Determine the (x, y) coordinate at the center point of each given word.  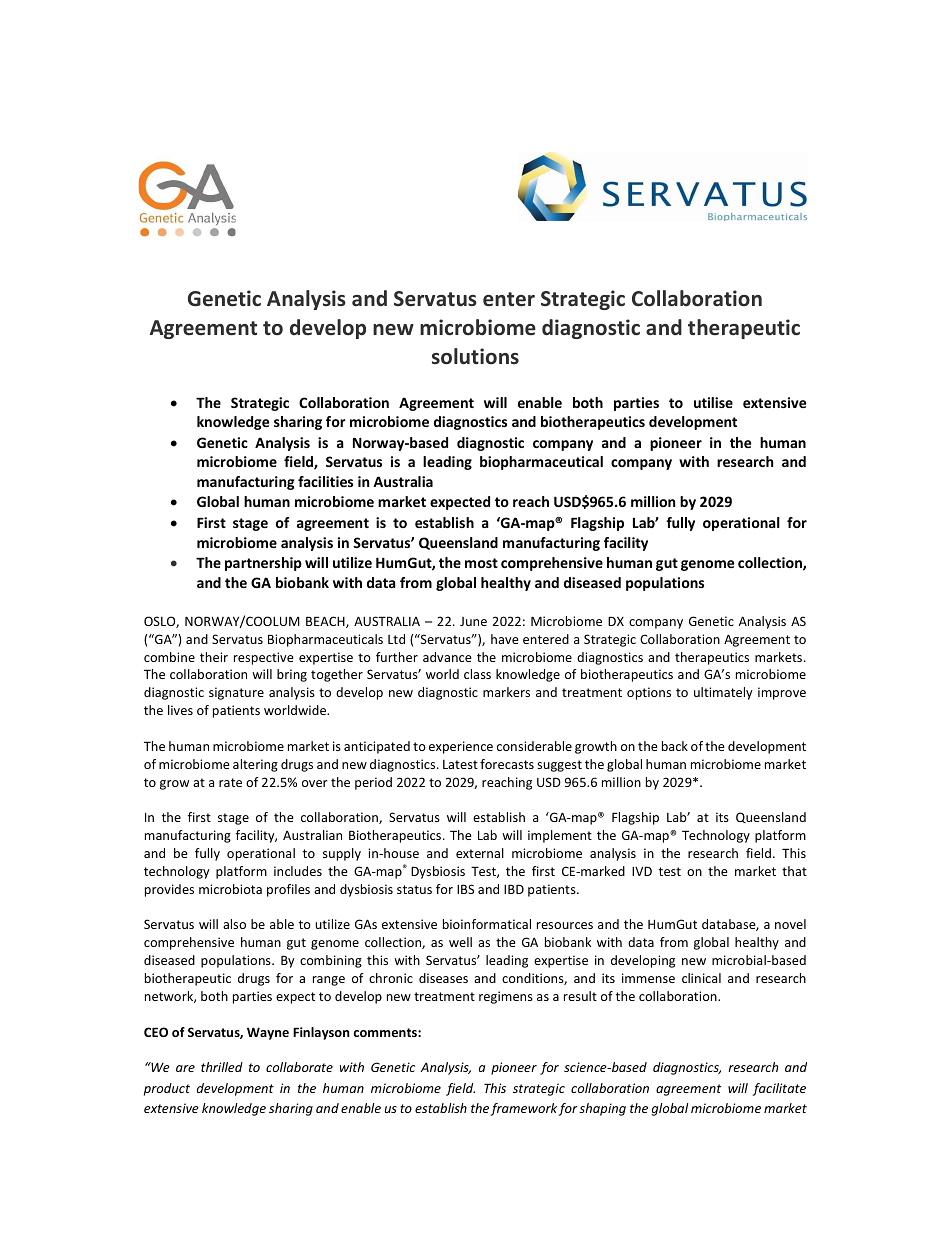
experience (461, 747)
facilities (325, 481)
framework (524, 1109)
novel (790, 924)
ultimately (723, 693)
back (675, 746)
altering (255, 765)
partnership (263, 564)
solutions (475, 356)
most (481, 563)
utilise (713, 402)
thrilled (222, 1067)
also (234, 924)
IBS (465, 889)
